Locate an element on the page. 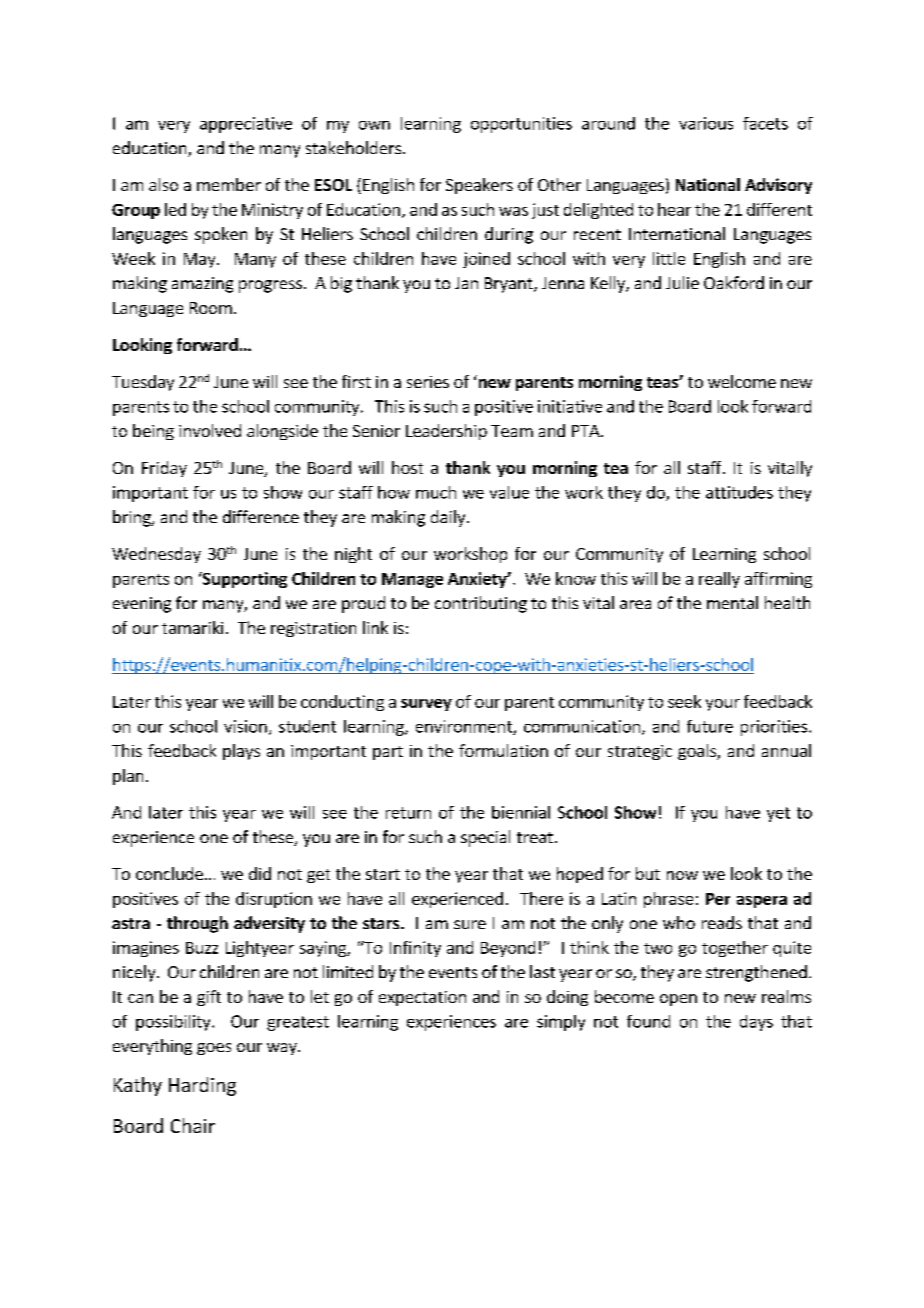 The width and height of the image is (924, 1308). mental is located at coordinates (732, 602).
